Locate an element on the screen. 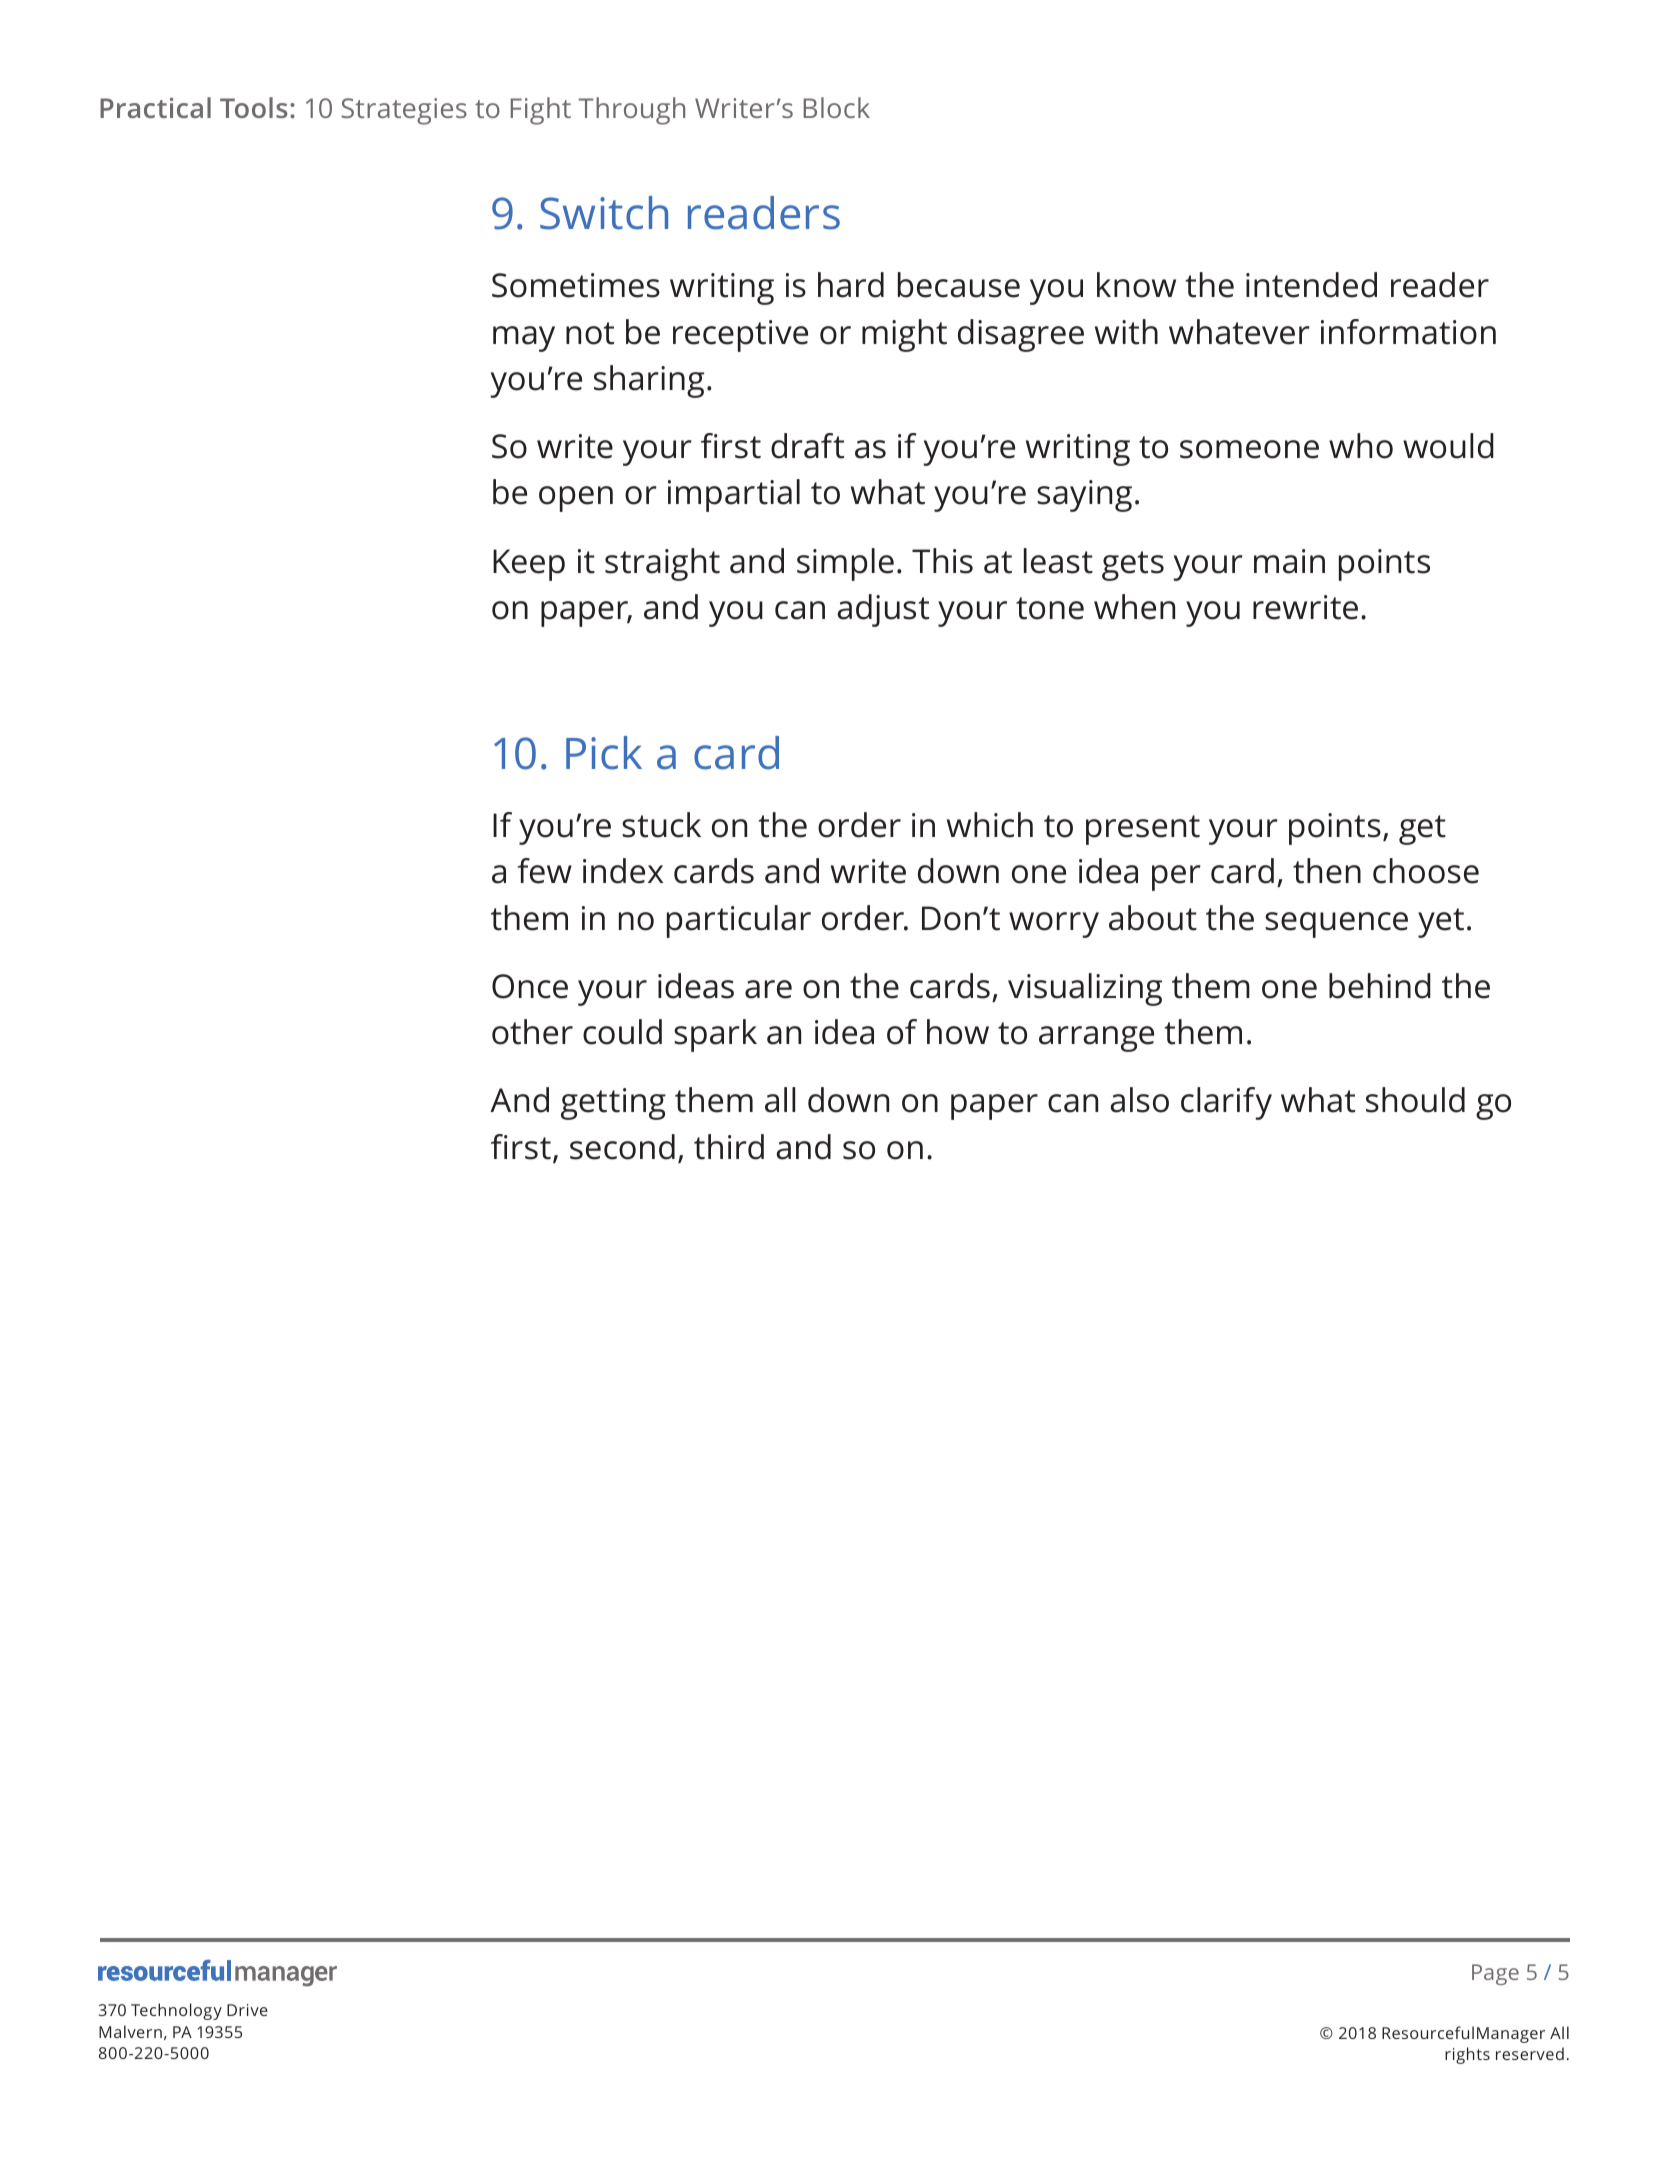  Tools is located at coordinates (254, 107).
